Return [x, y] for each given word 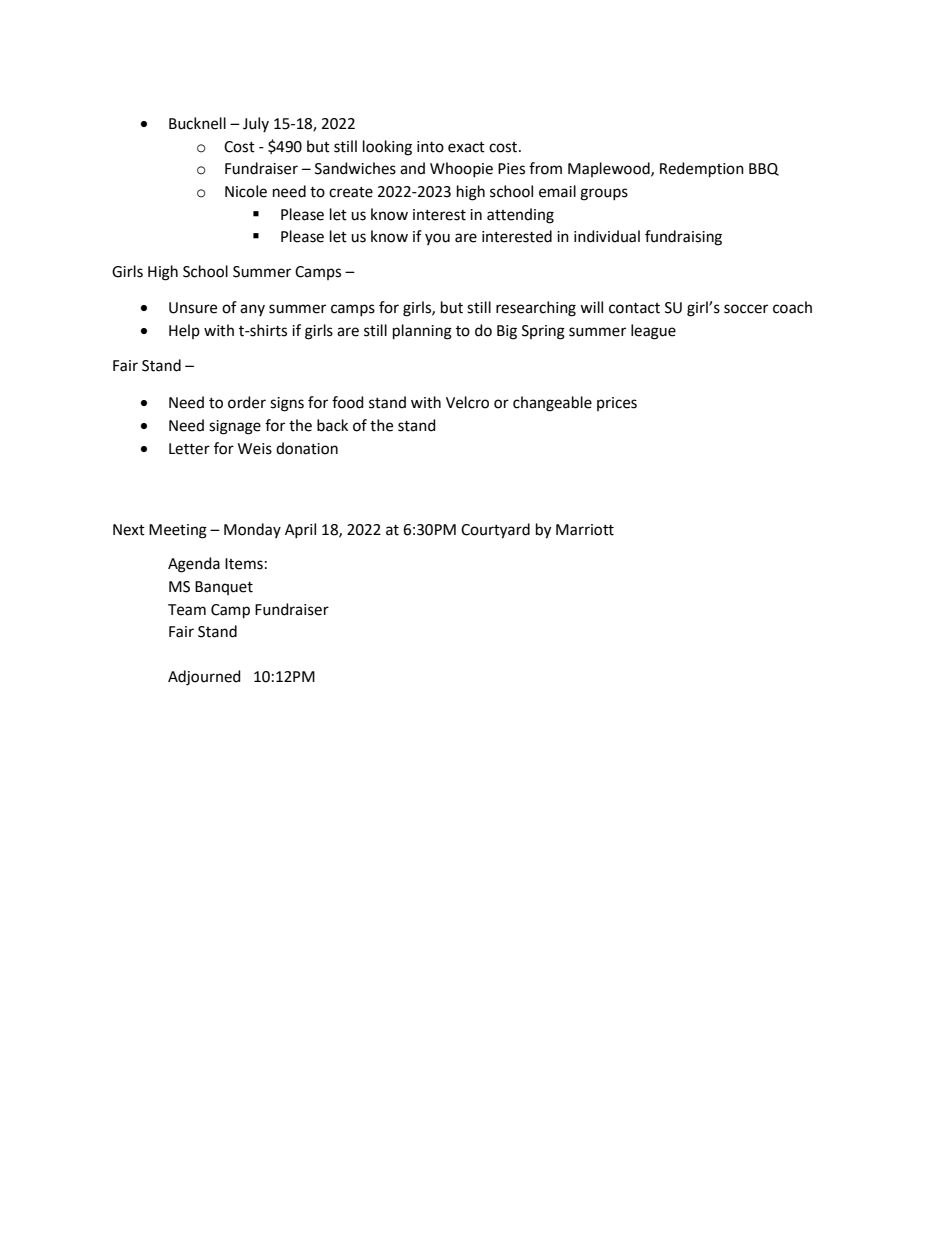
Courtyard [495, 531]
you [437, 239]
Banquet [224, 588]
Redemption [702, 170]
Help [184, 331]
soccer [746, 309]
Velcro [467, 402]
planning [422, 332]
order [247, 402]
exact [466, 147]
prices [617, 404]
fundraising [683, 238]
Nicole [246, 191]
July [256, 124]
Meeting [178, 531]
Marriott [585, 530]
